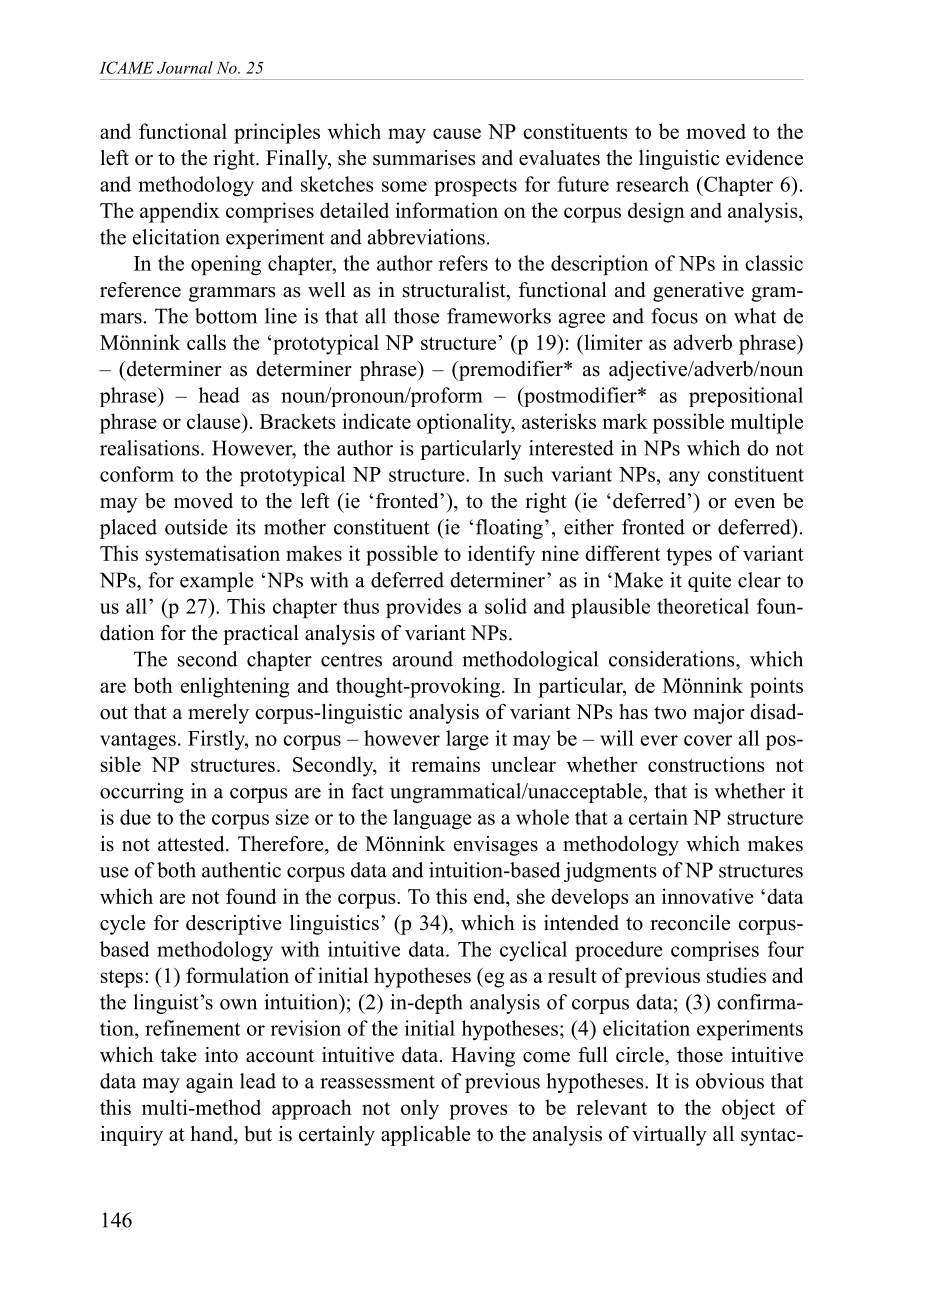  I want to click on any, so click(684, 478).
